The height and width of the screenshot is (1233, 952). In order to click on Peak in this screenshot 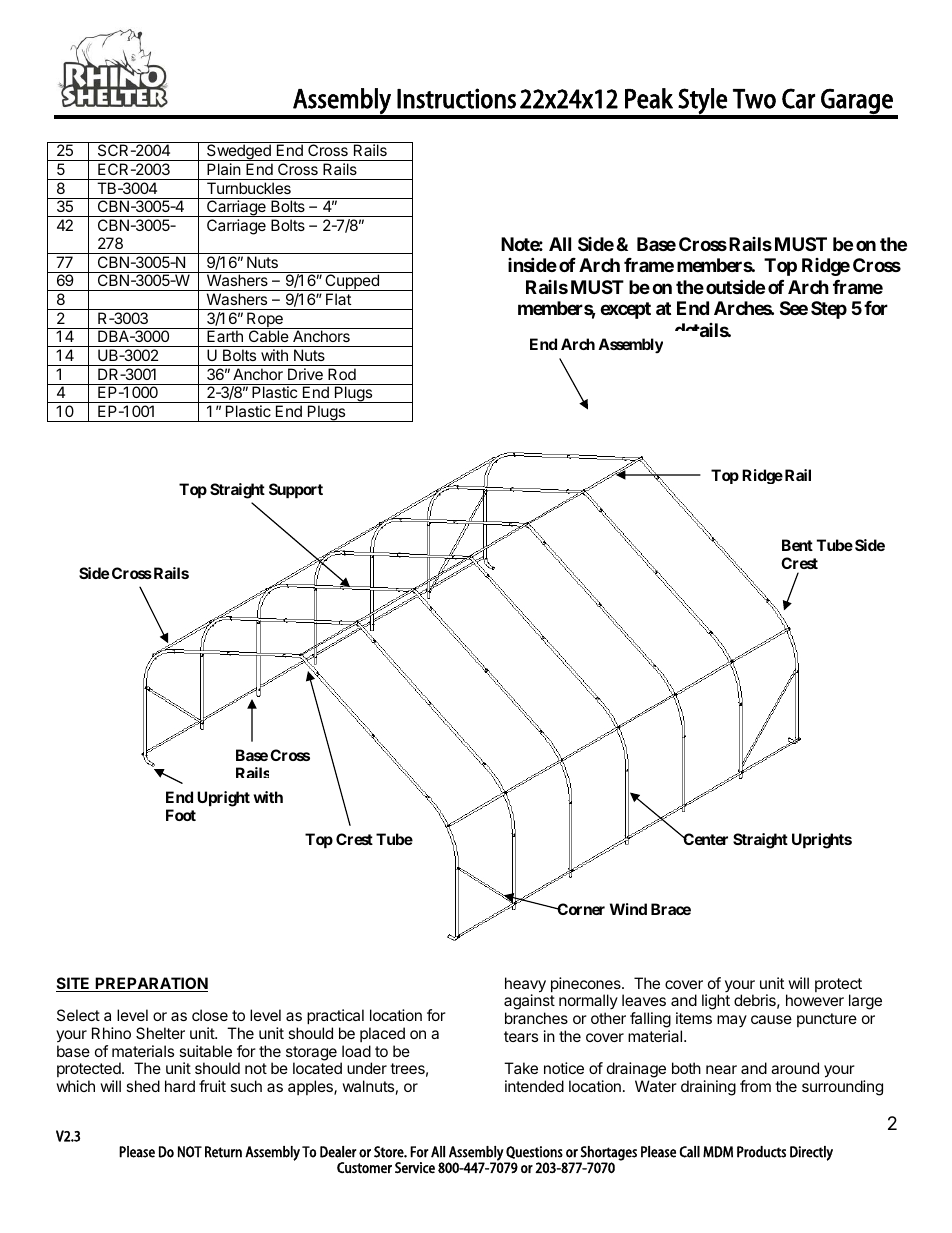, I will do `click(649, 98)`.
